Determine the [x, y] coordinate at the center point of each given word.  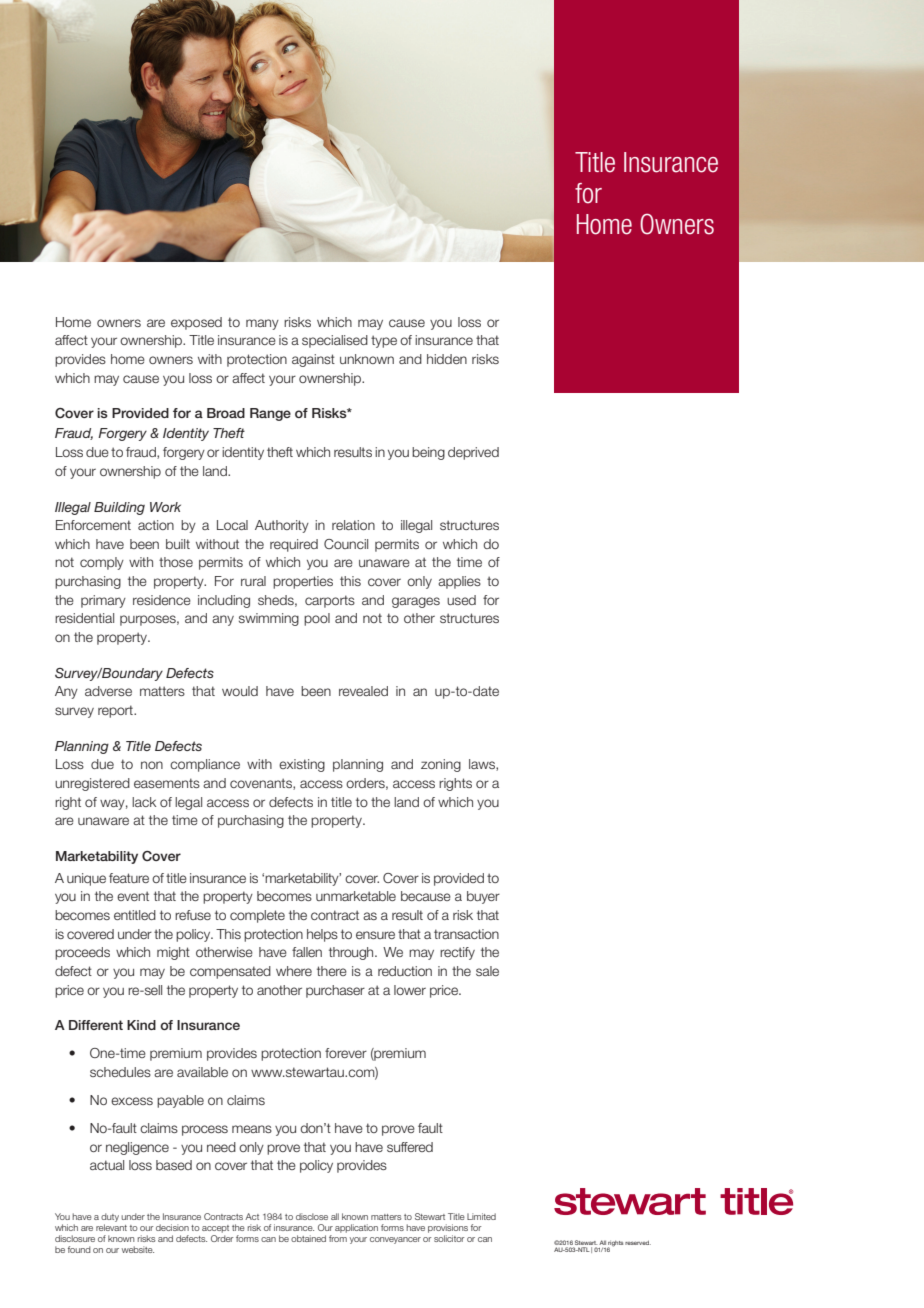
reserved [638, 1242]
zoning [441, 765]
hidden [447, 359]
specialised [335, 341]
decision [172, 1227]
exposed [196, 323]
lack [144, 802]
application [356, 1228]
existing [302, 765]
